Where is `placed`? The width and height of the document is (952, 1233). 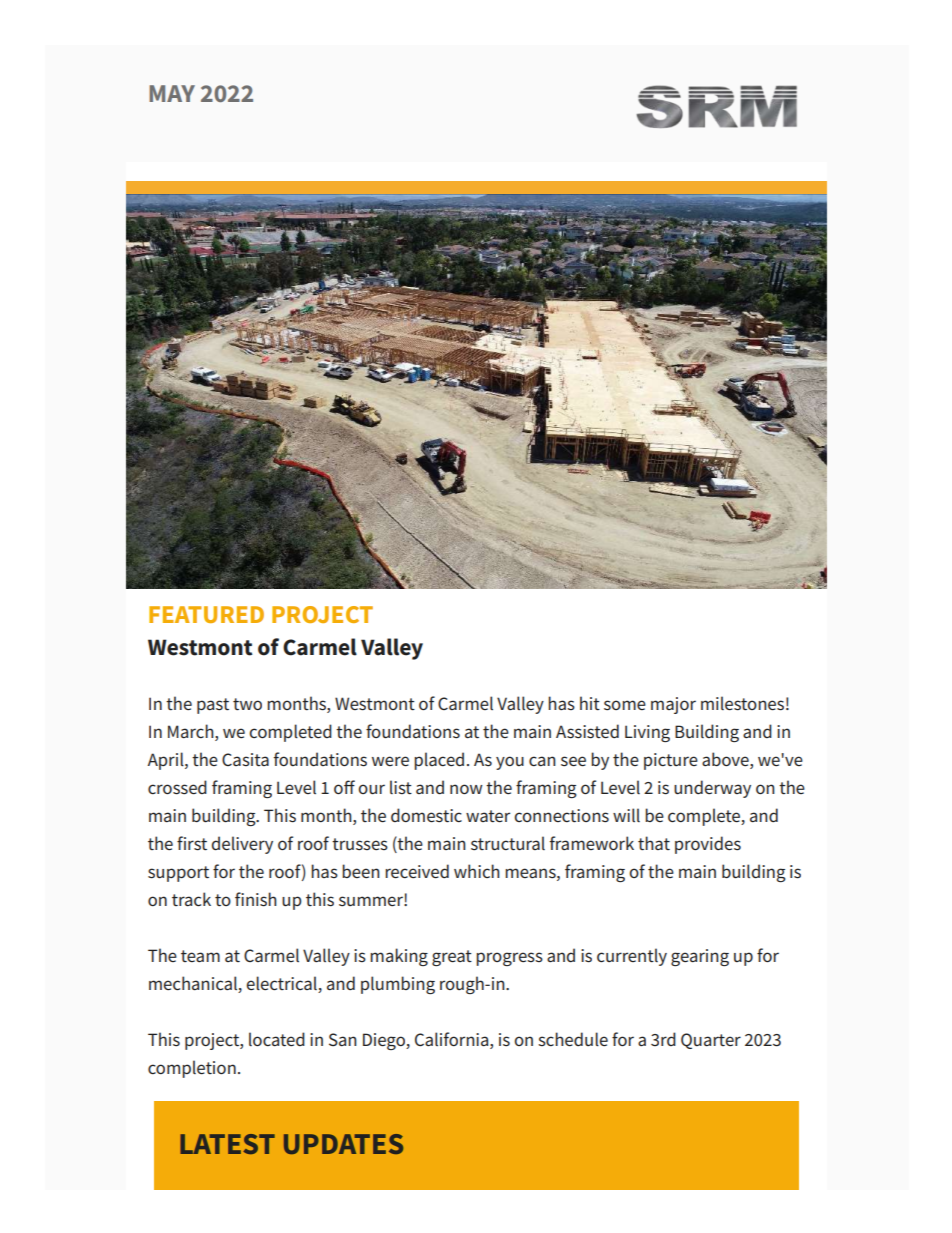
placed is located at coordinates (439, 761).
